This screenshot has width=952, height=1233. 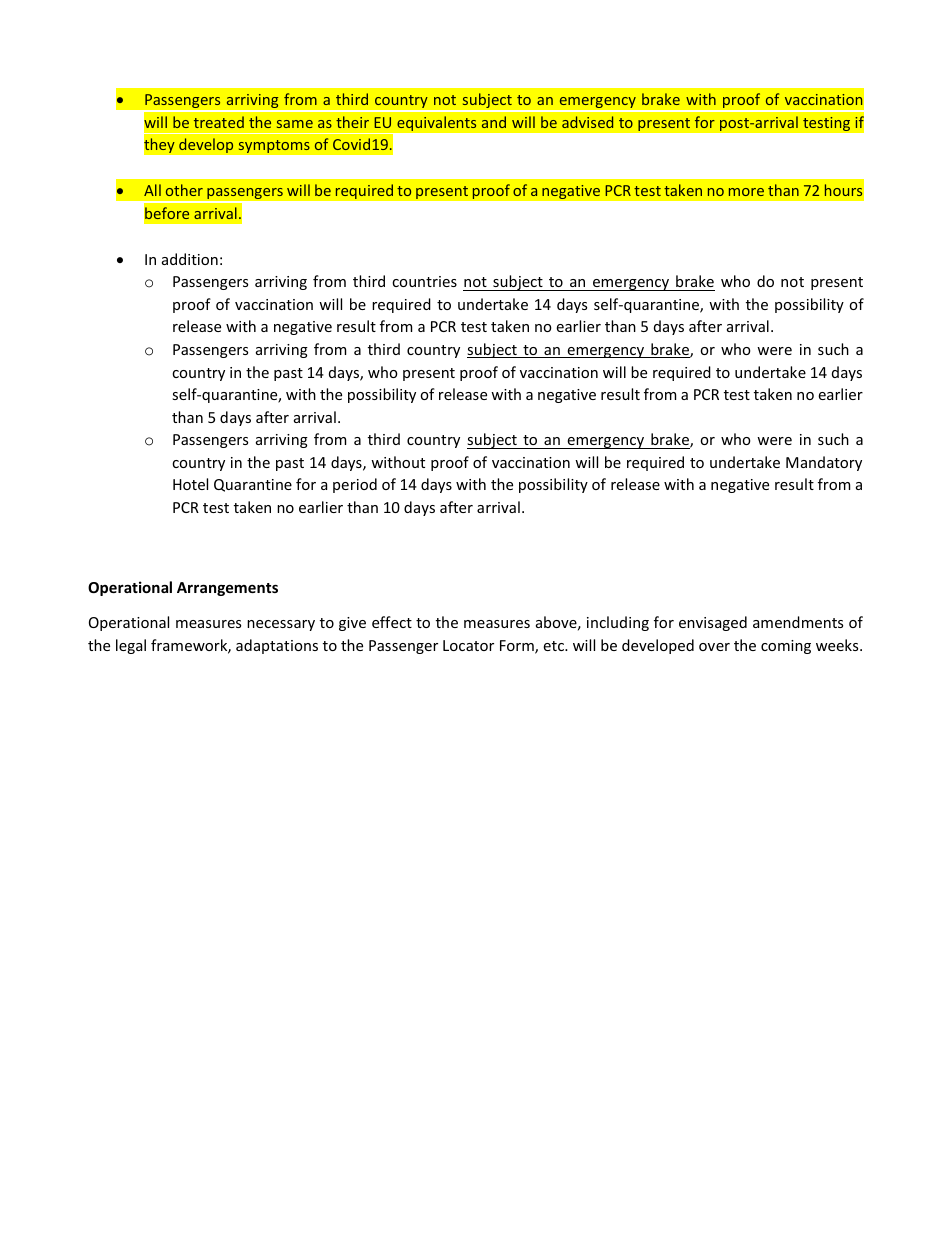 I want to click on necessary, so click(x=281, y=625).
